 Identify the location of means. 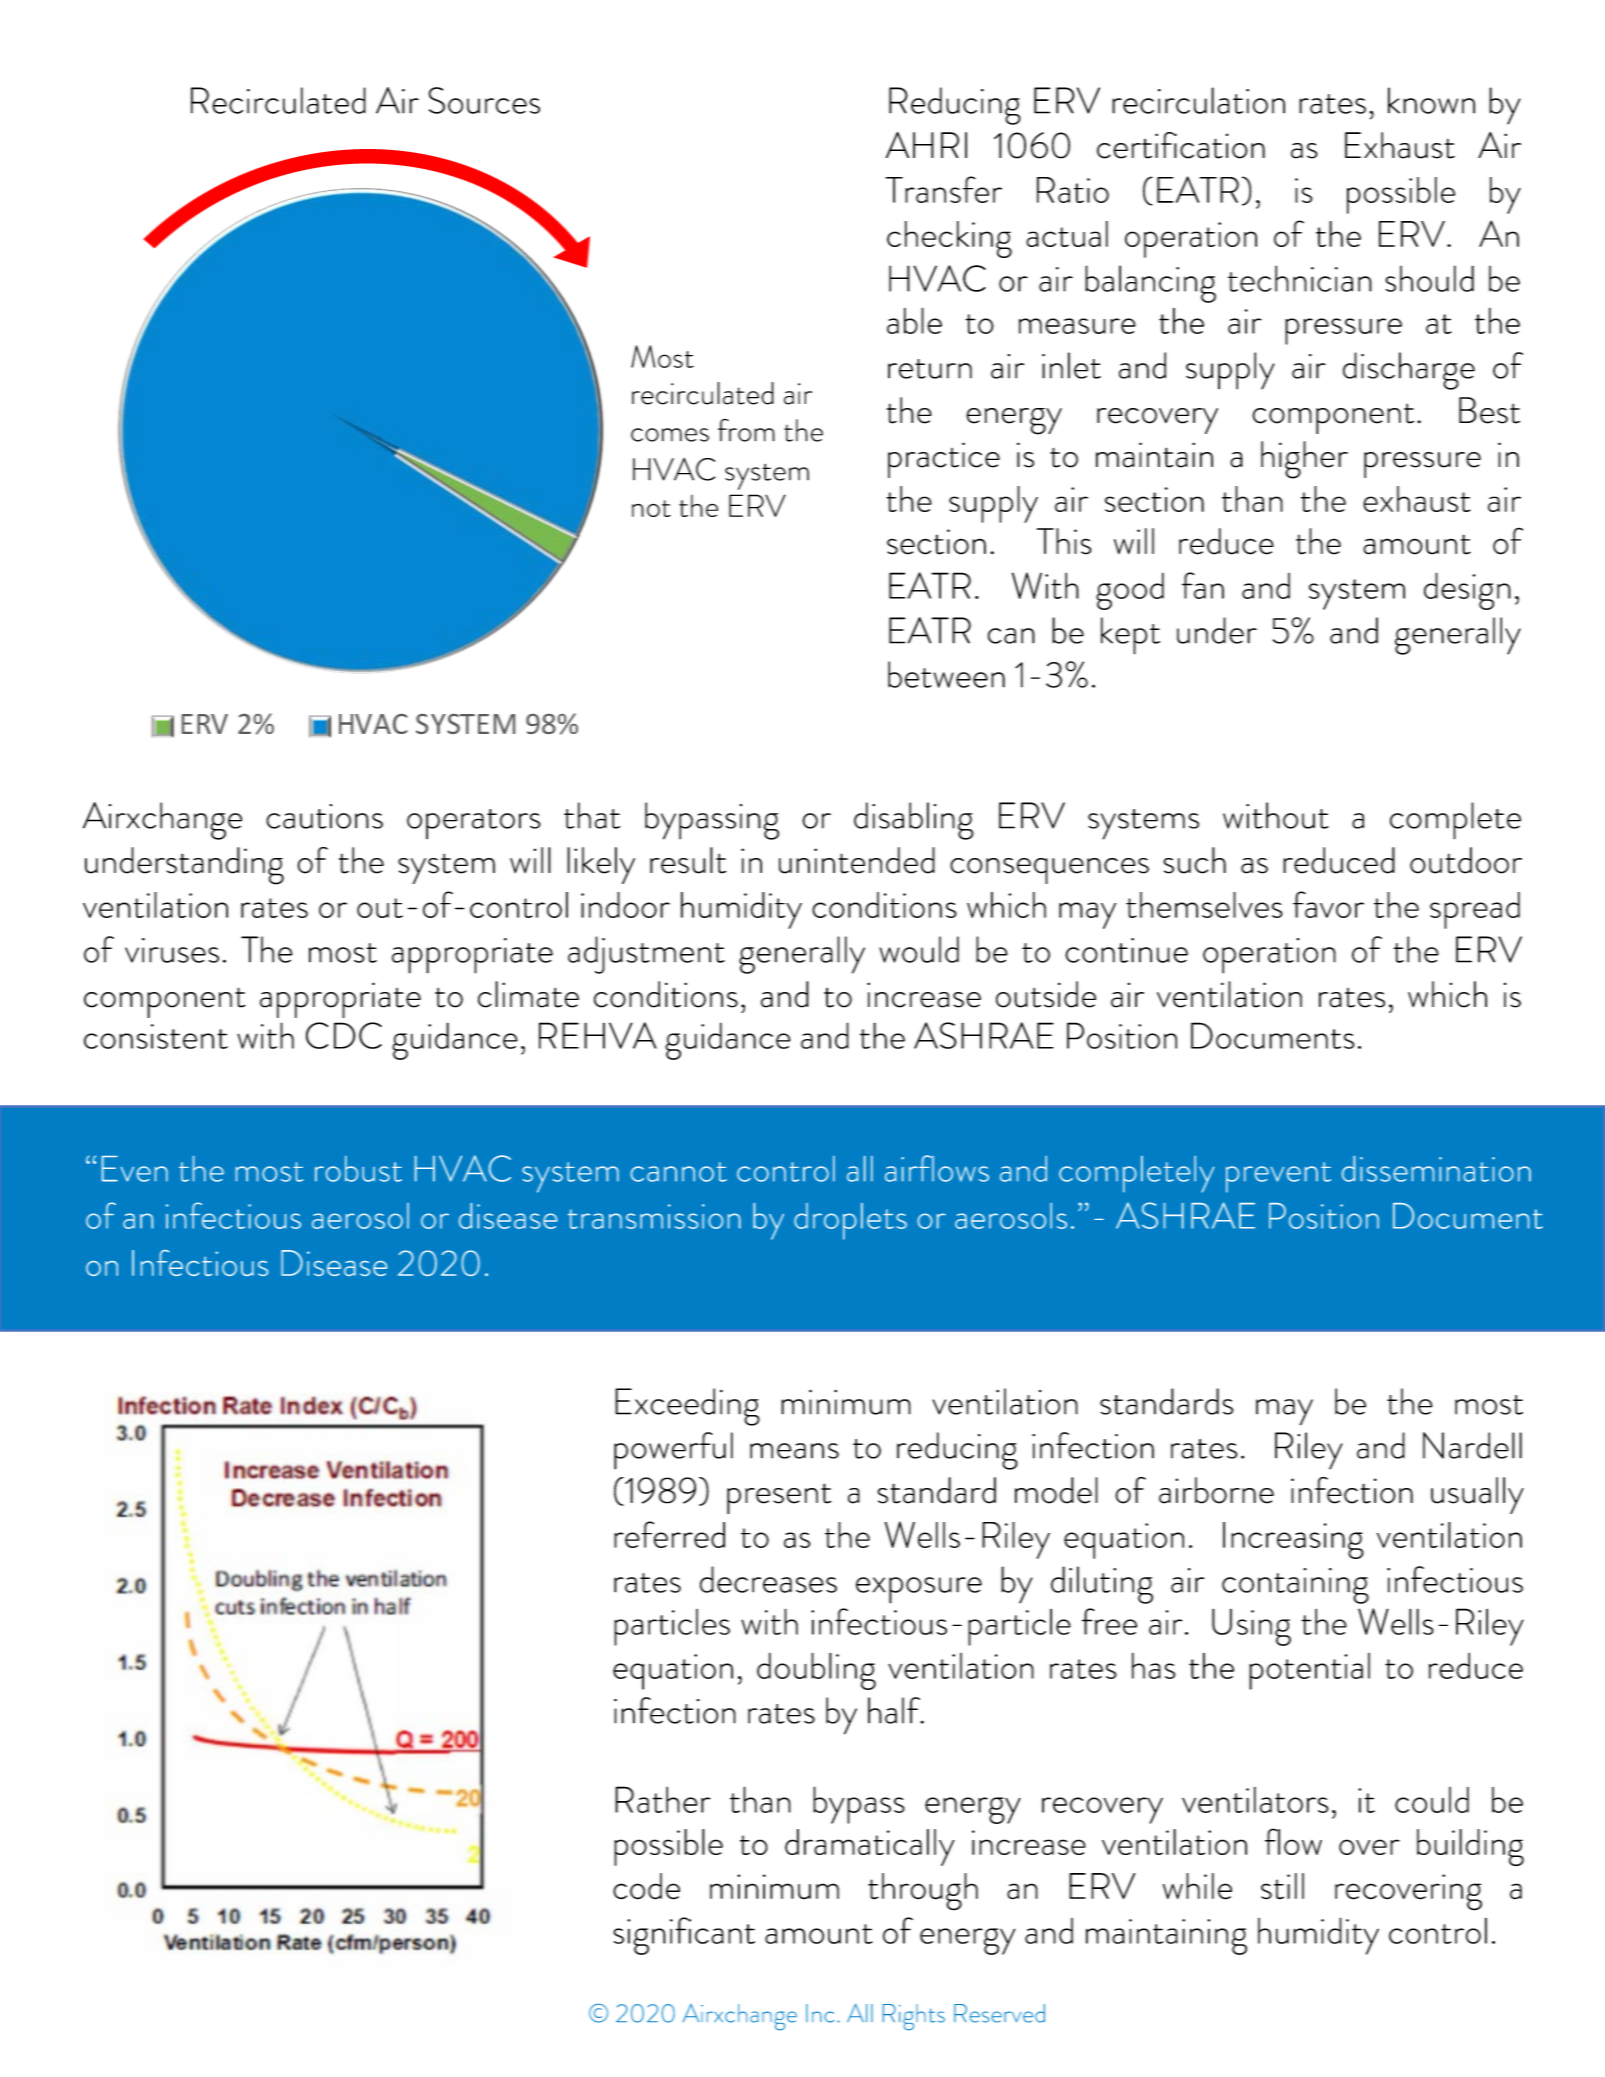
(794, 1451).
